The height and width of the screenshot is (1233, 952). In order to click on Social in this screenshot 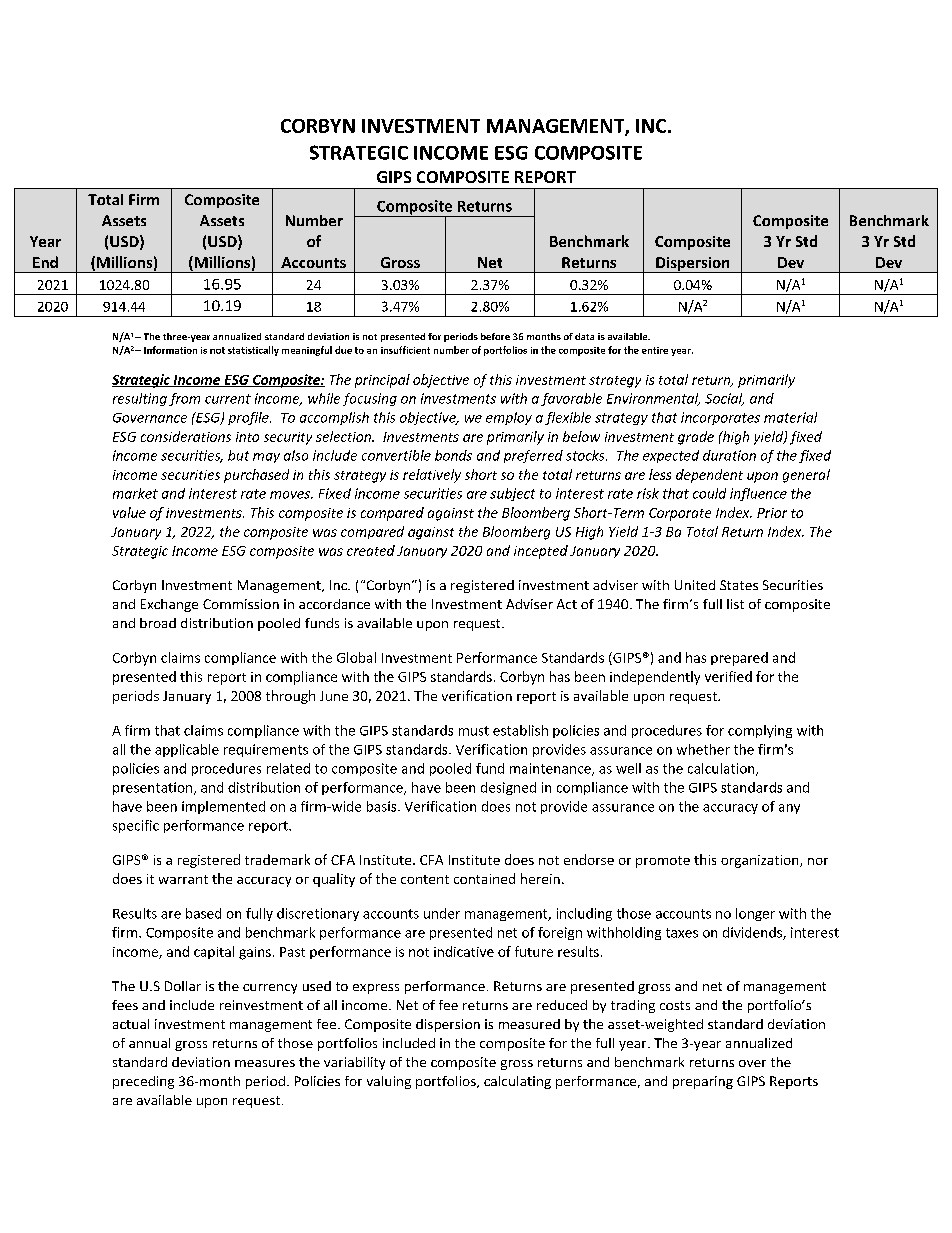, I will do `click(724, 399)`.
